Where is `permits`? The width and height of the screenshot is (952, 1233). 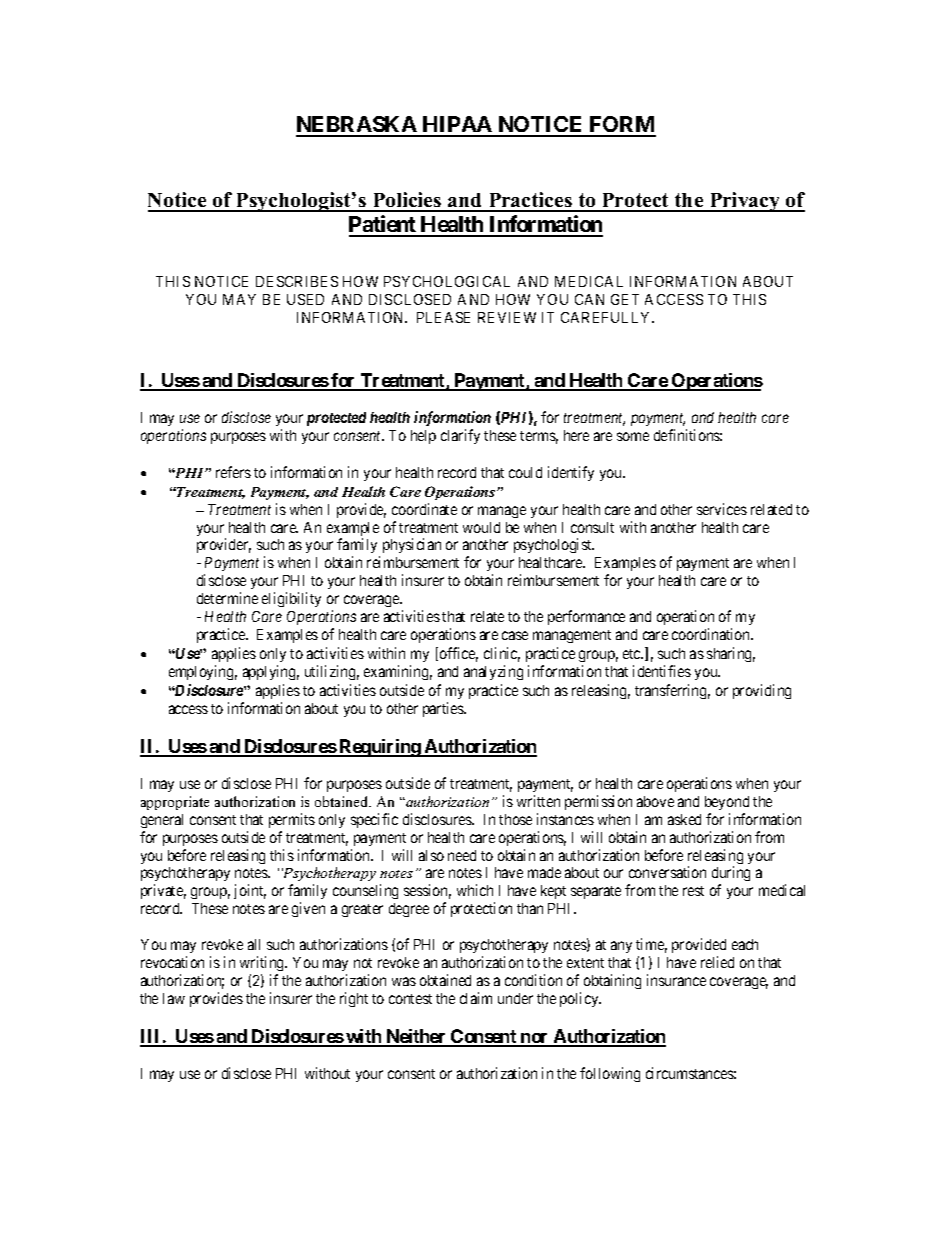
permits is located at coordinates (292, 820).
